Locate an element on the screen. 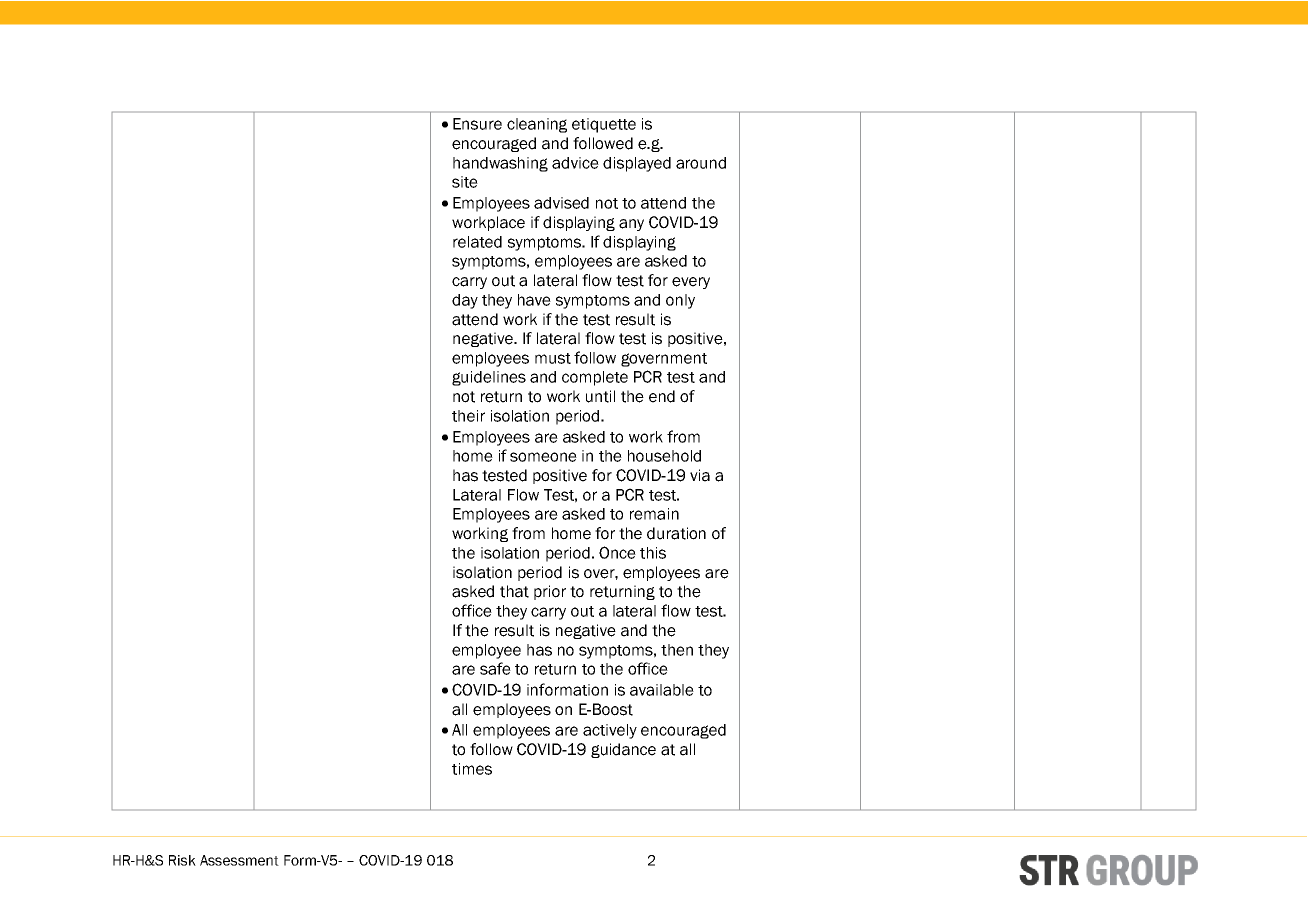  displayed is located at coordinates (637, 164).
